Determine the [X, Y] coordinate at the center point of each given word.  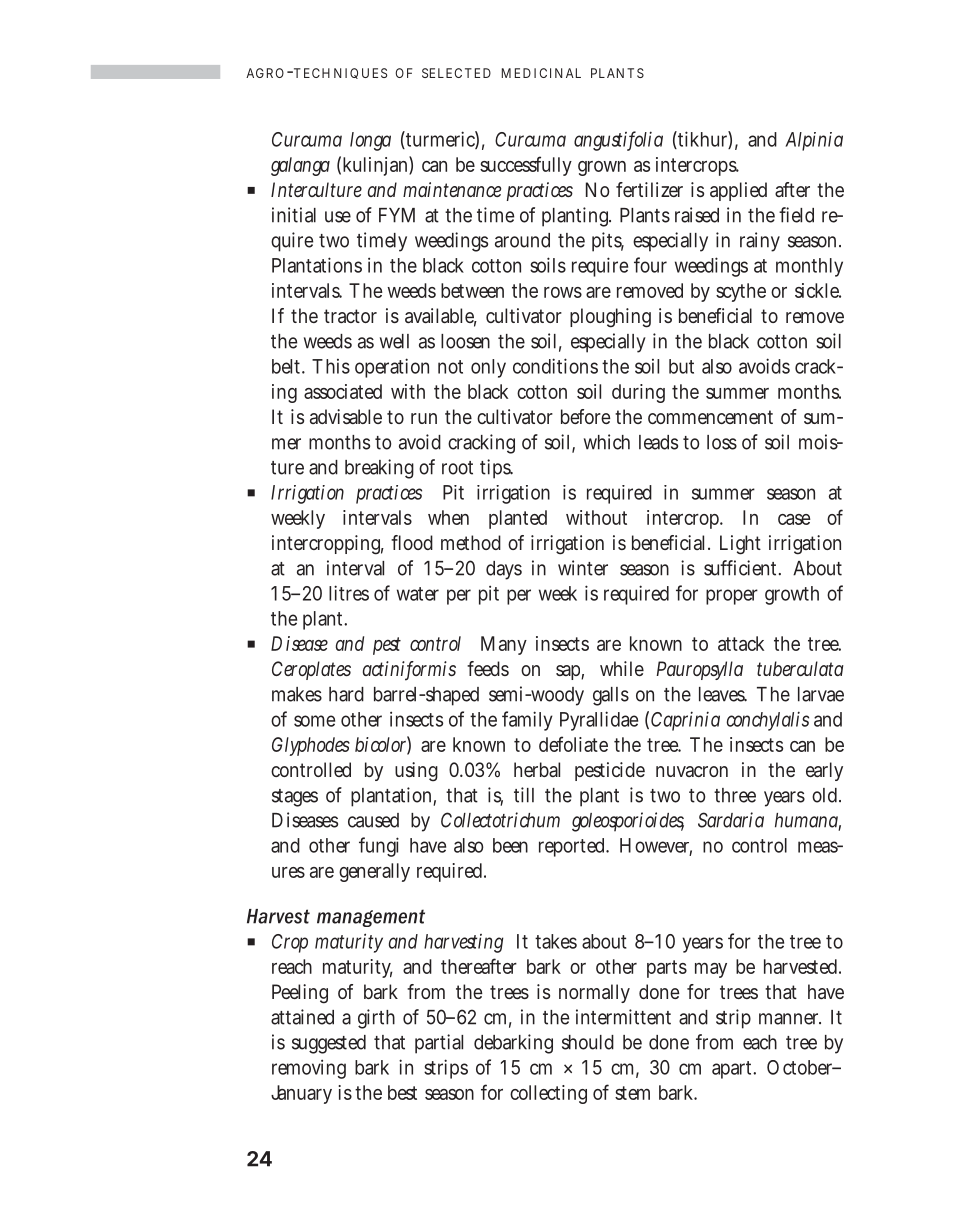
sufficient [742, 568]
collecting [548, 1094]
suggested [329, 1044]
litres [349, 593]
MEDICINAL [541, 73]
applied [738, 191]
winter [583, 568]
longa [370, 141]
